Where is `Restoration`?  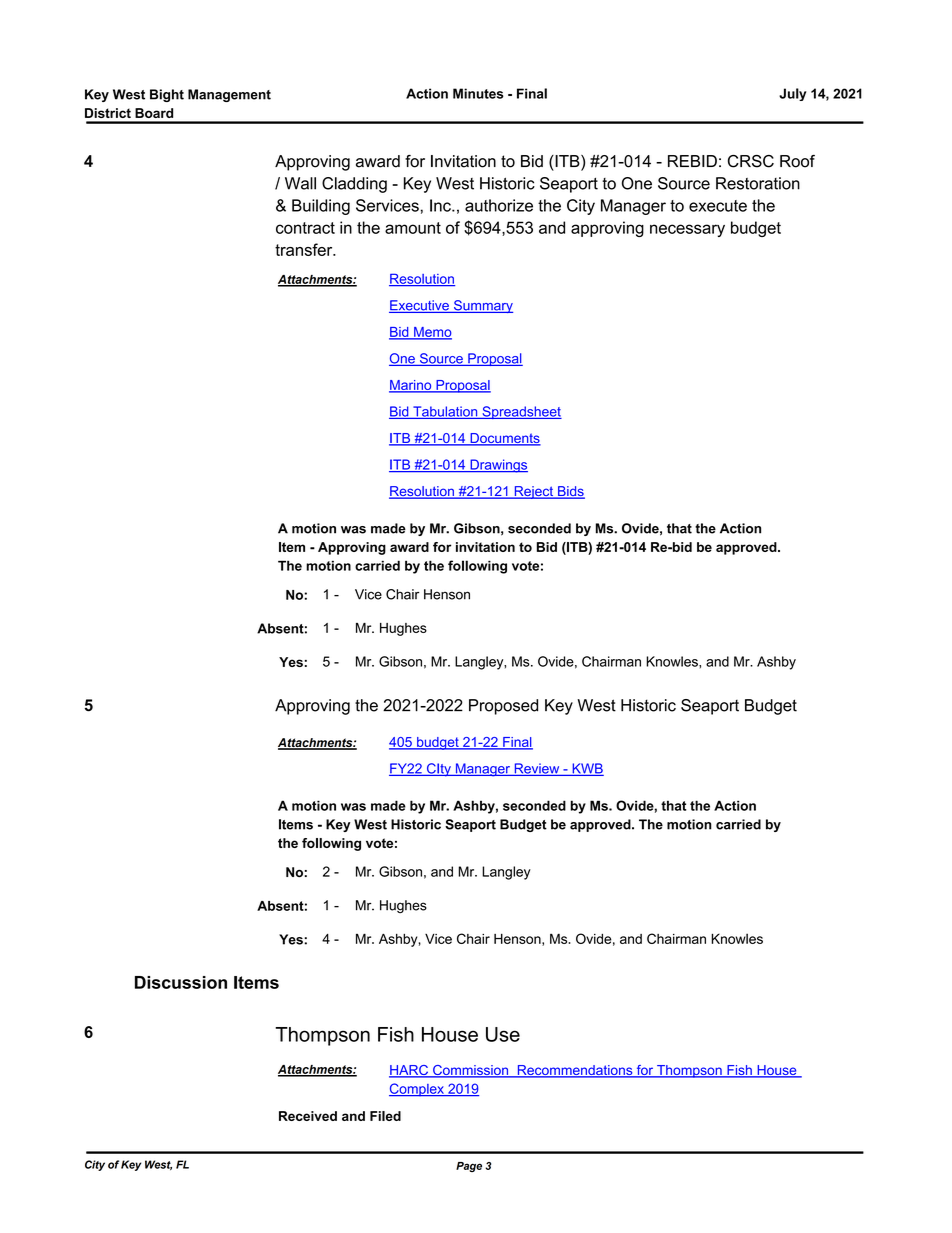
Restoration is located at coordinates (758, 183).
